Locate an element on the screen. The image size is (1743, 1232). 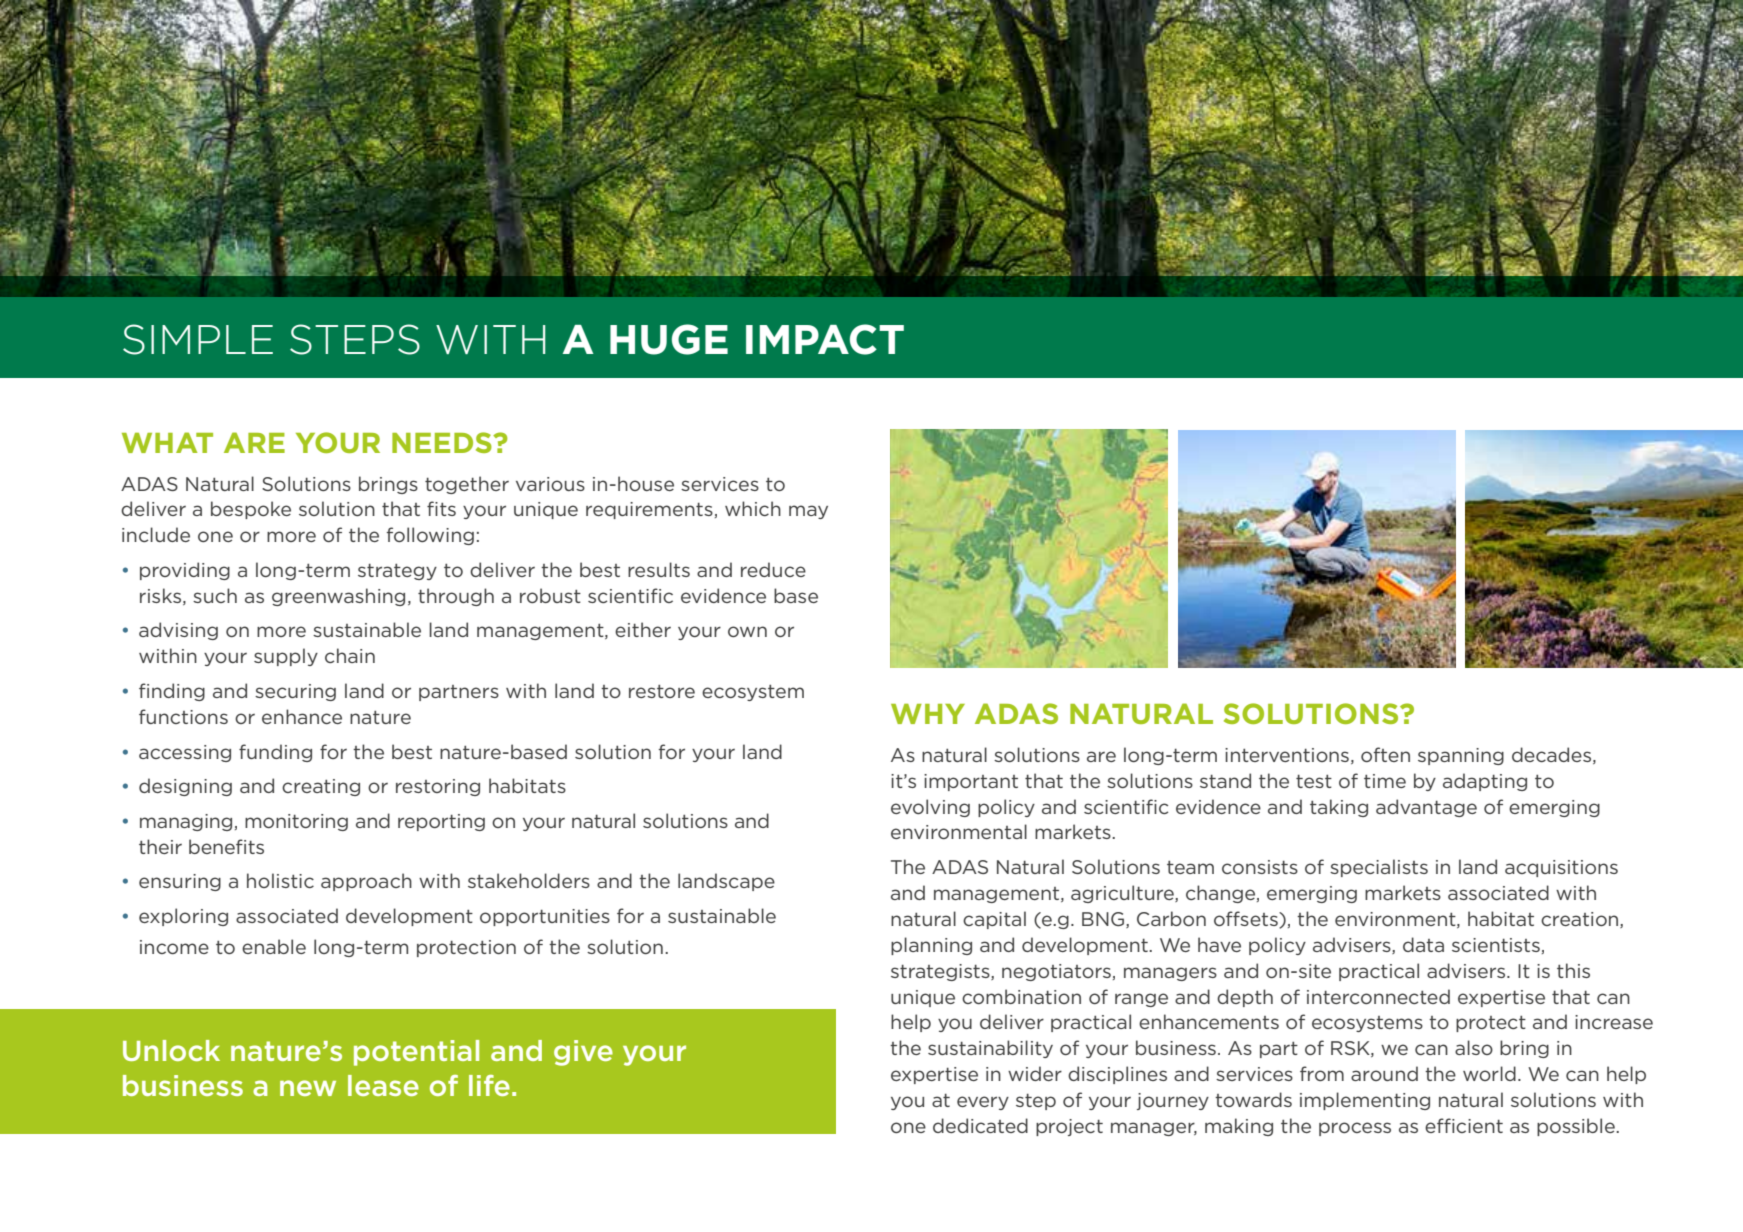
WHY is located at coordinates (928, 714).
